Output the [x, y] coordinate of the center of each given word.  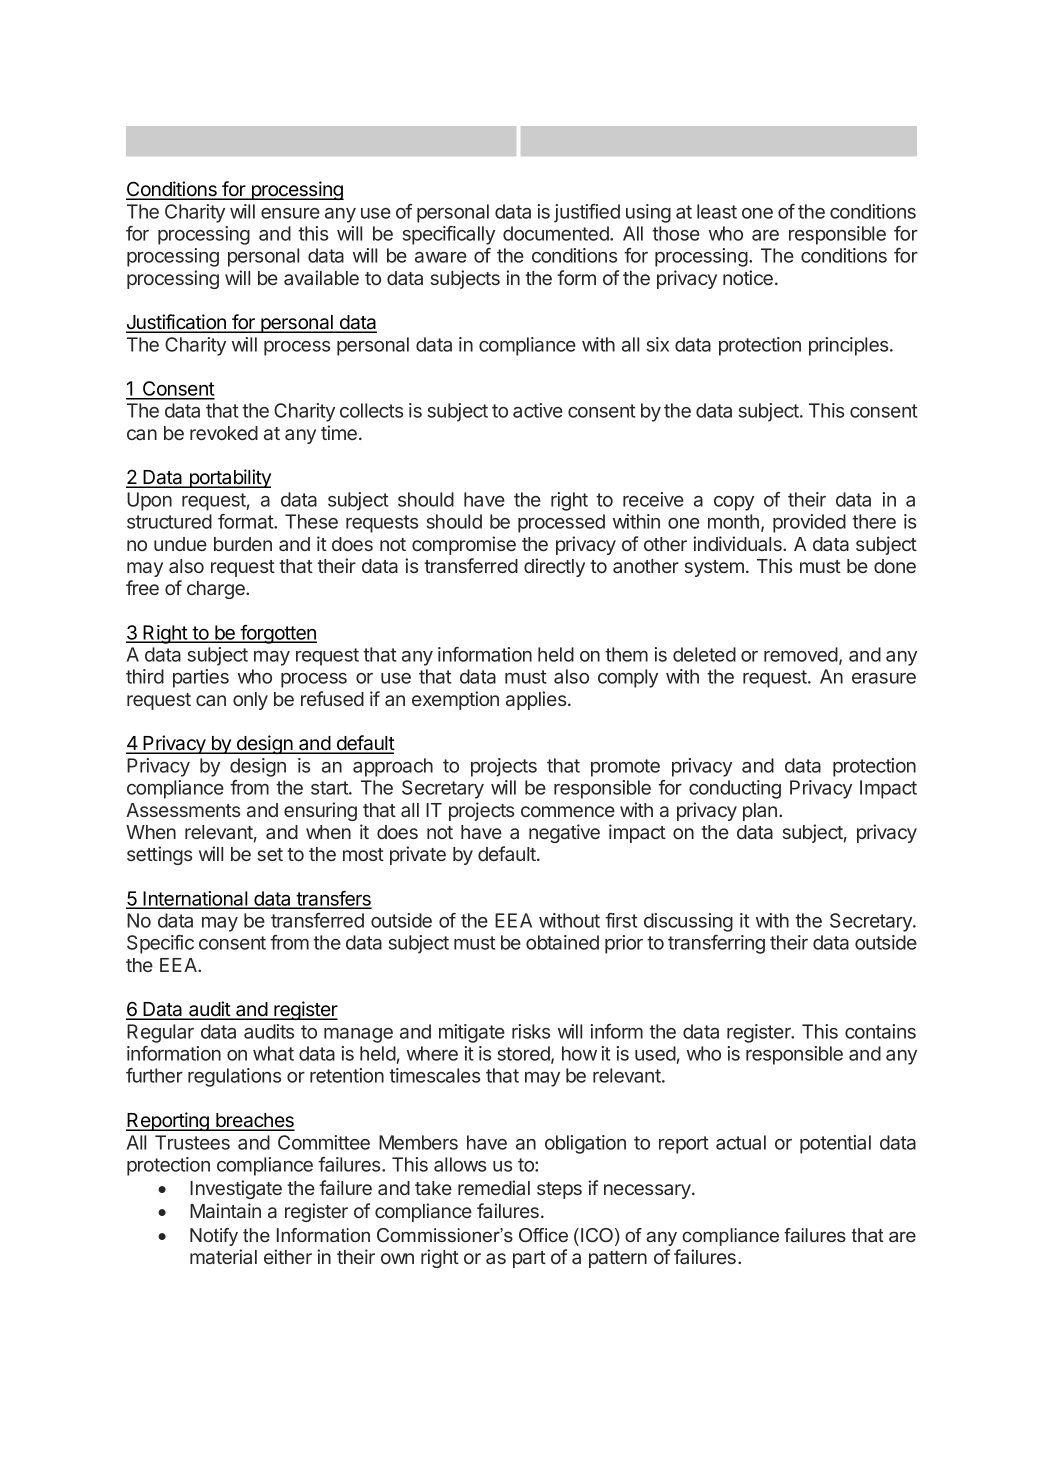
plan [760, 812]
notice [748, 277]
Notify [214, 1237]
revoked [224, 433]
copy [734, 503]
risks [531, 1031]
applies [536, 700]
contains [880, 1031]
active [538, 410]
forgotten [278, 634]
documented [557, 233]
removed [801, 654]
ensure [290, 213]
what [273, 1053]
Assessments [183, 810]
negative [564, 833]
